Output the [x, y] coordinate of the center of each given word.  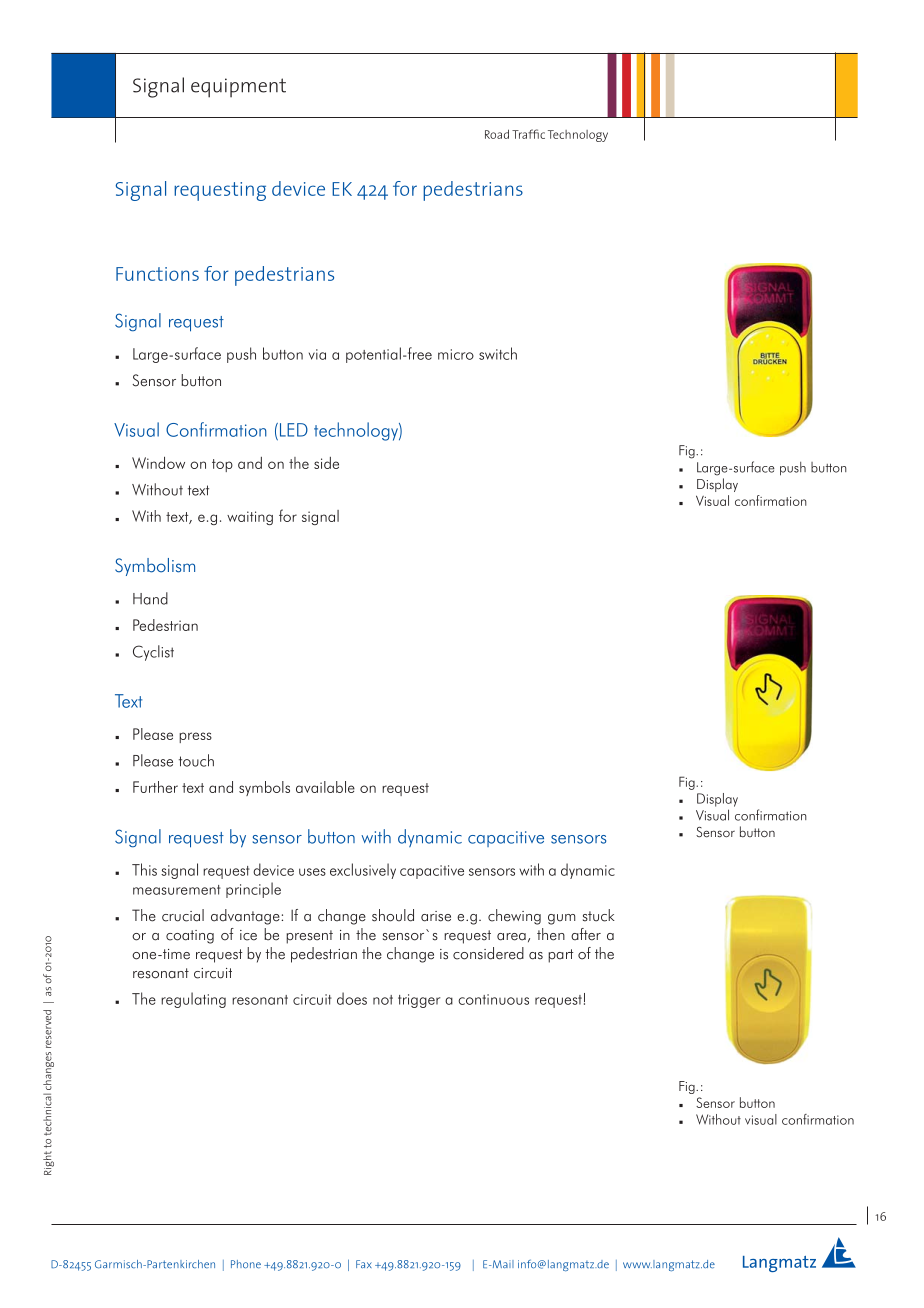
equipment [238, 88]
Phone [246, 1264]
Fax [364, 1264]
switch [498, 353]
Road [497, 134]
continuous [493, 999]
